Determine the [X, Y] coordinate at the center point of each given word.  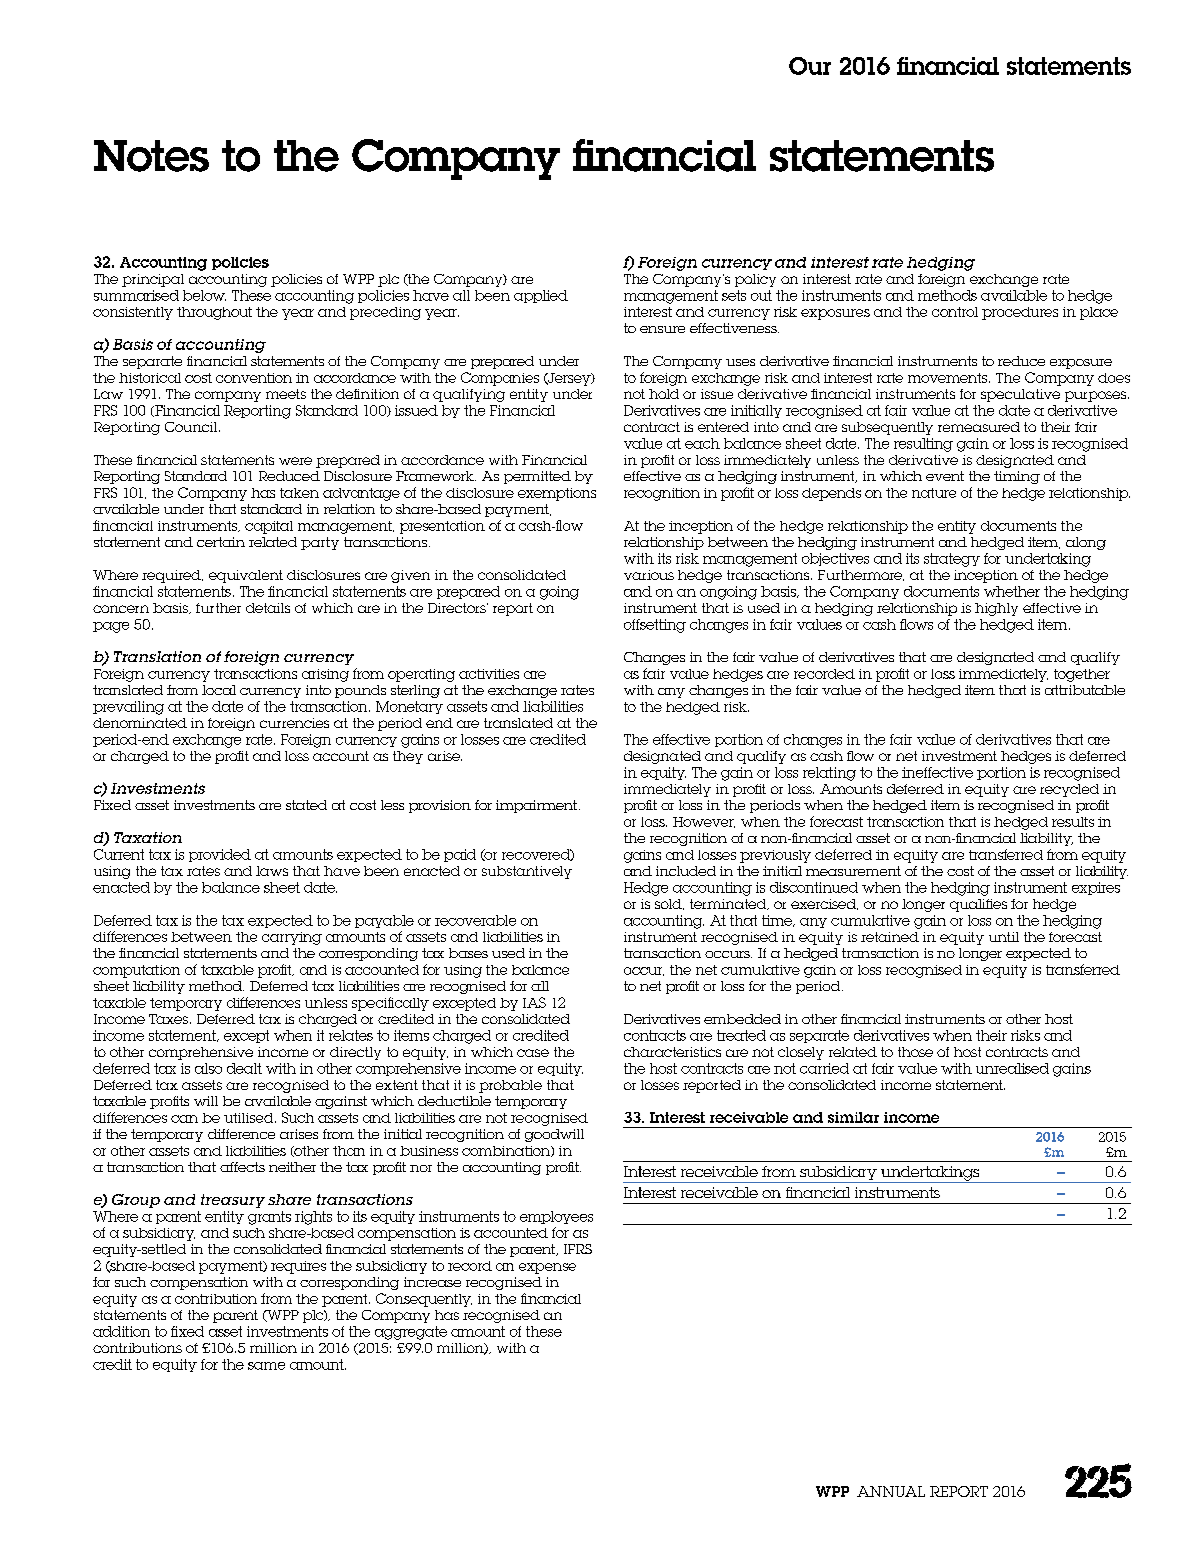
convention [254, 378]
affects [242, 1167]
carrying [292, 938]
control [955, 312]
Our [810, 66]
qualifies [978, 905]
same [266, 1366]
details [268, 608]
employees [556, 1217]
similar [853, 1117]
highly [996, 609]
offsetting [655, 626]
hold [664, 394]
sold [669, 904]
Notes [151, 156]
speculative [1020, 395]
